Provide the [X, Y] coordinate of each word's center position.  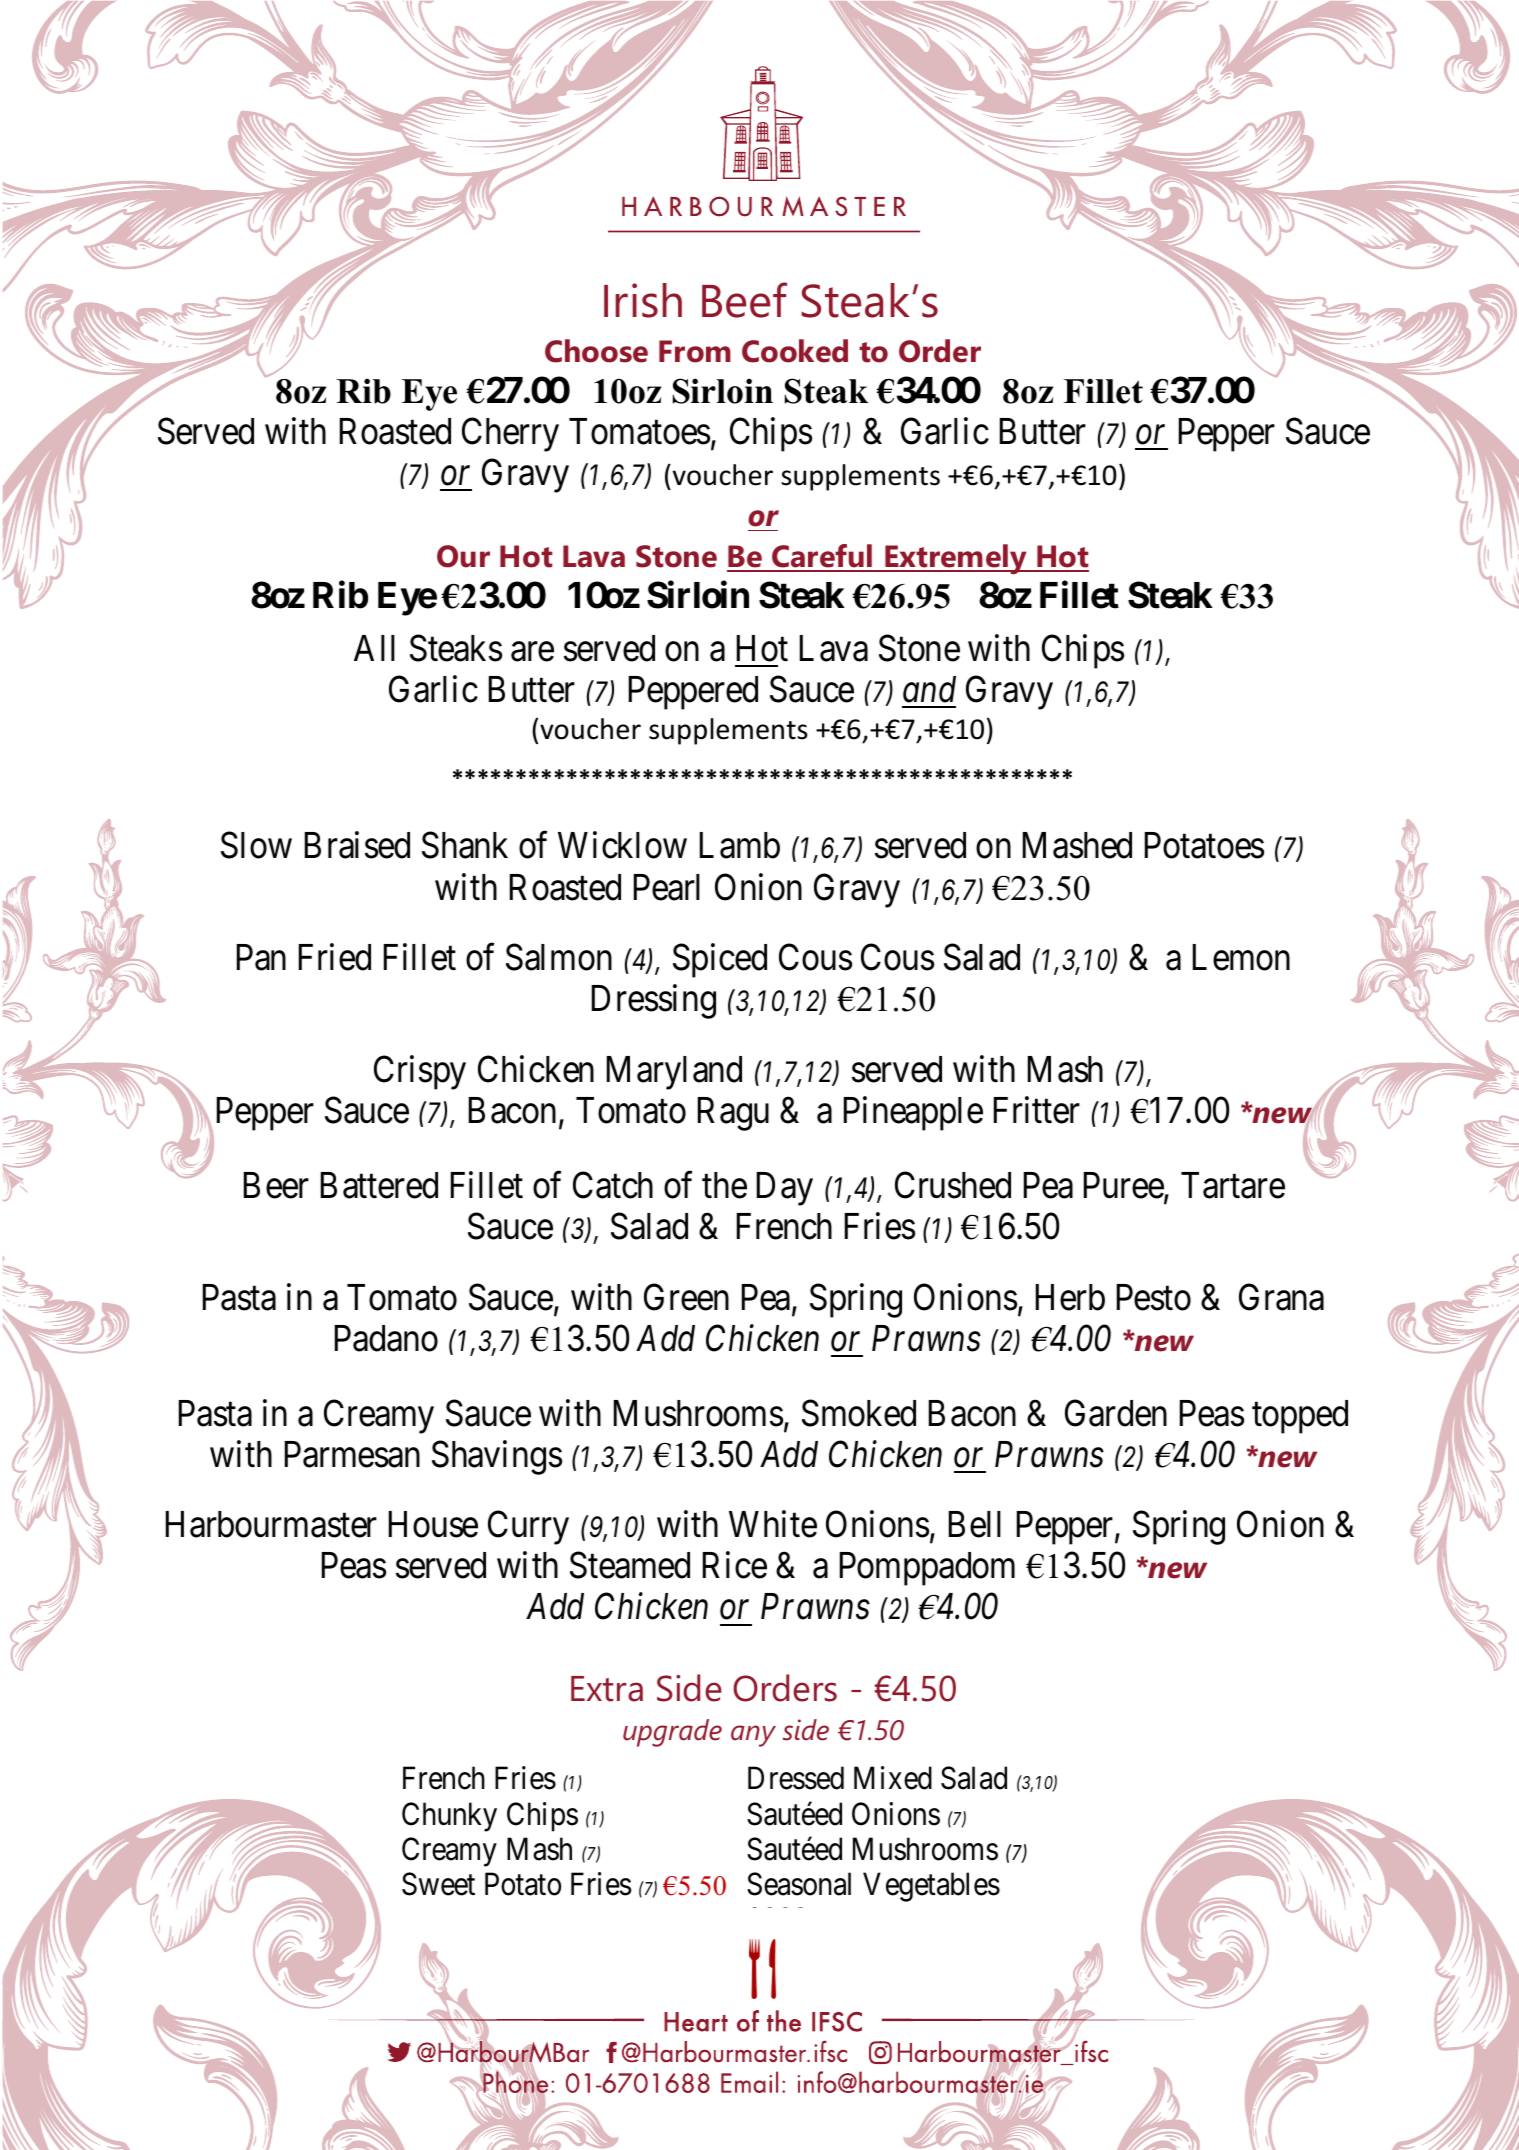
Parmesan [352, 1454]
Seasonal [799, 1884]
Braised [357, 845]
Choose [596, 351]
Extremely [956, 559]
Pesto [1154, 1297]
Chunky [449, 1817]
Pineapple [913, 1113]
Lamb [740, 845]
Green [686, 1297]
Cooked [795, 351]
